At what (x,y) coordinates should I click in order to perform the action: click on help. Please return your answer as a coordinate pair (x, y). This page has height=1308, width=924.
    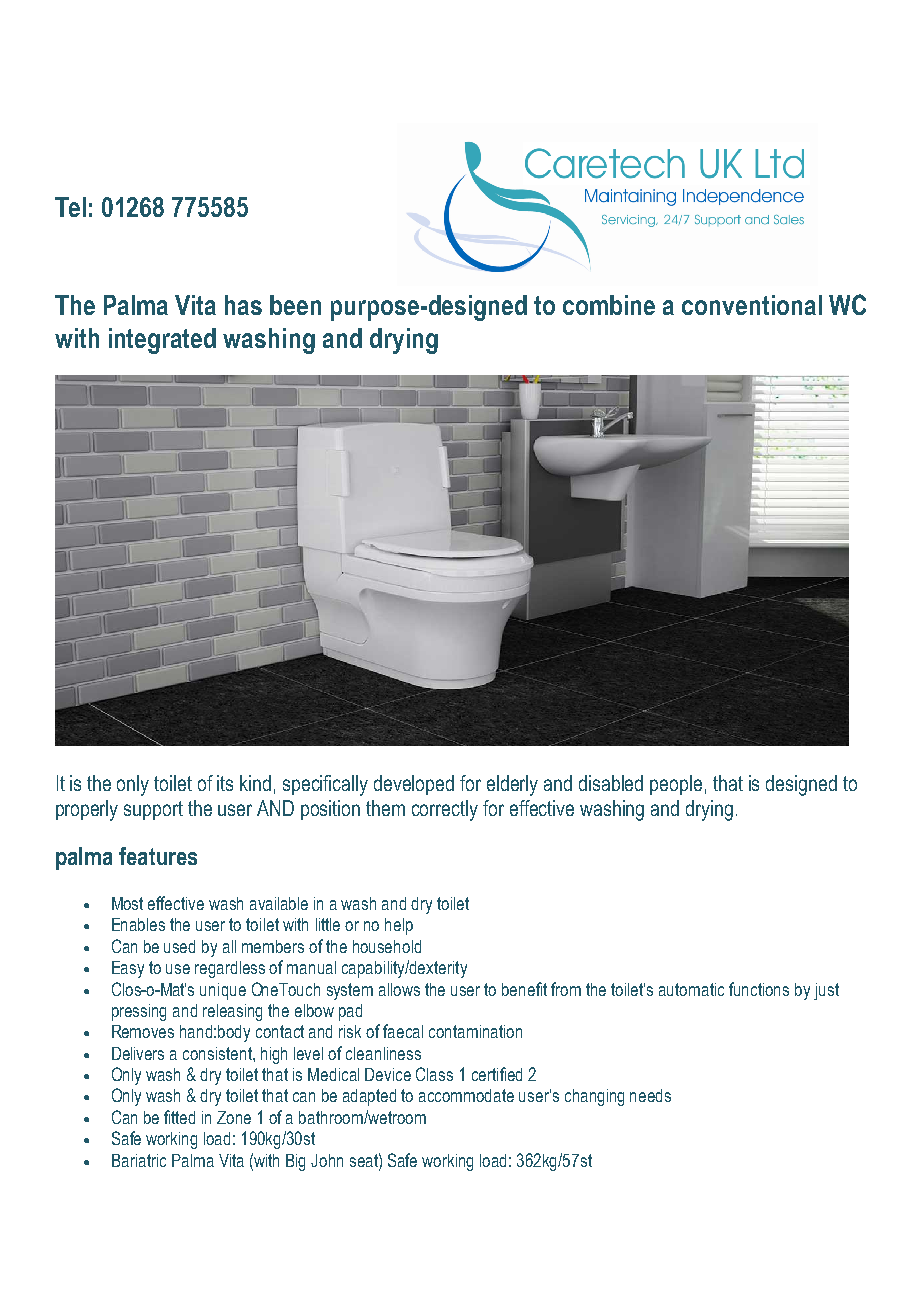
    Looking at the image, I should click on (399, 926).
